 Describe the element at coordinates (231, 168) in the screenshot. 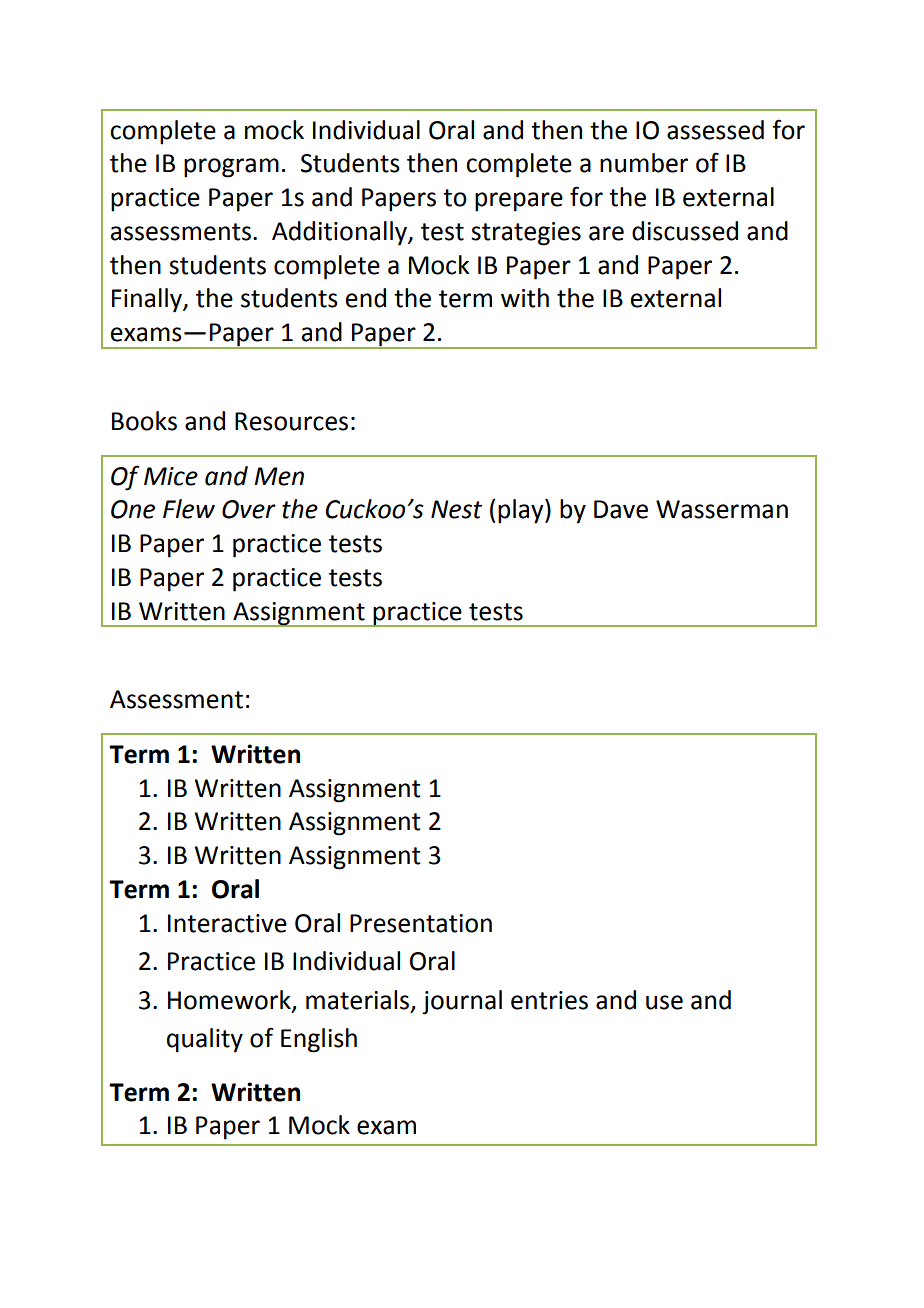

I see `program` at that location.
